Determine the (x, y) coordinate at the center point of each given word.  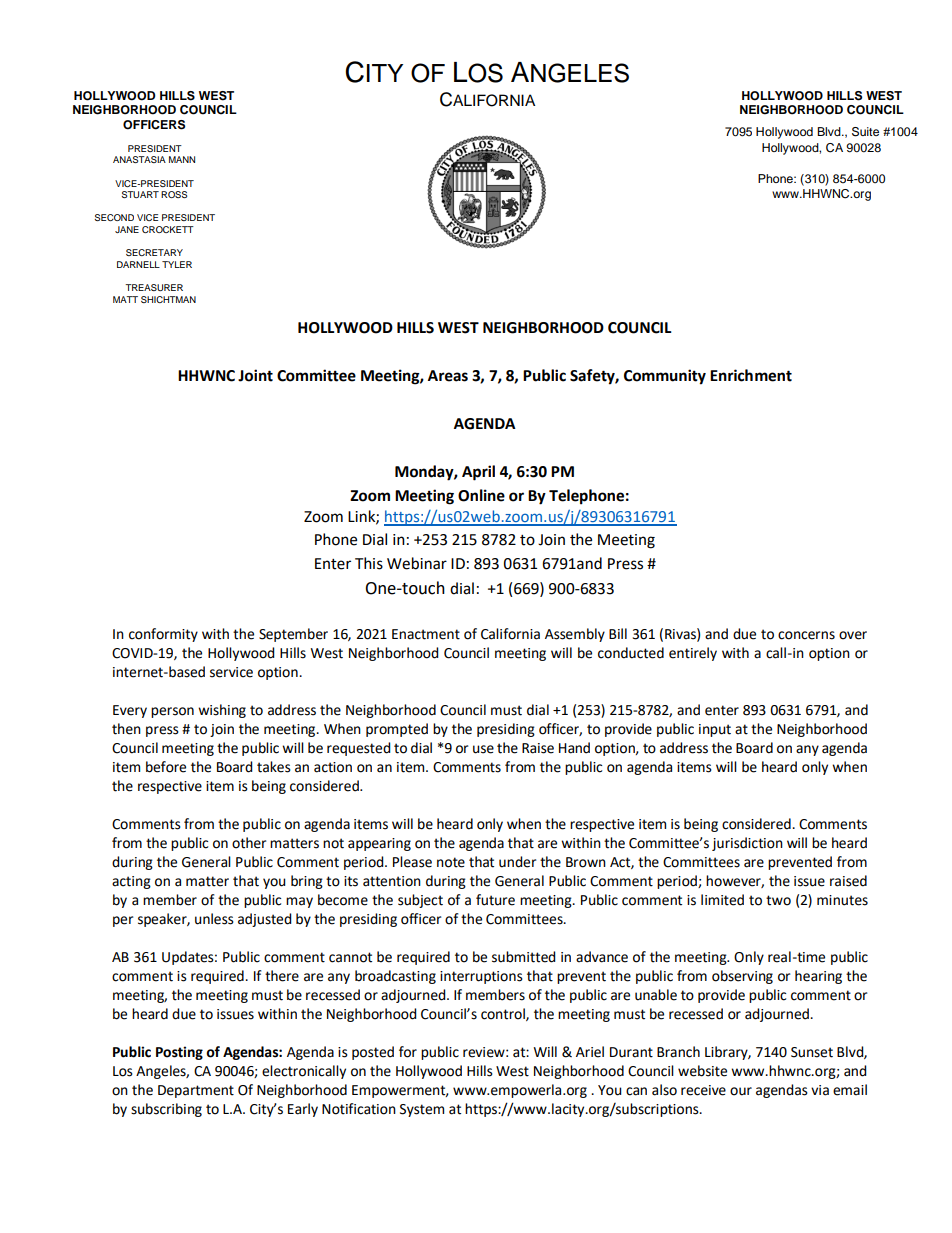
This (369, 563)
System (422, 1110)
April (478, 473)
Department (196, 1091)
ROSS (174, 194)
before (166, 767)
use (483, 749)
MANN (182, 159)
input (715, 730)
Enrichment (751, 375)
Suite (865, 132)
